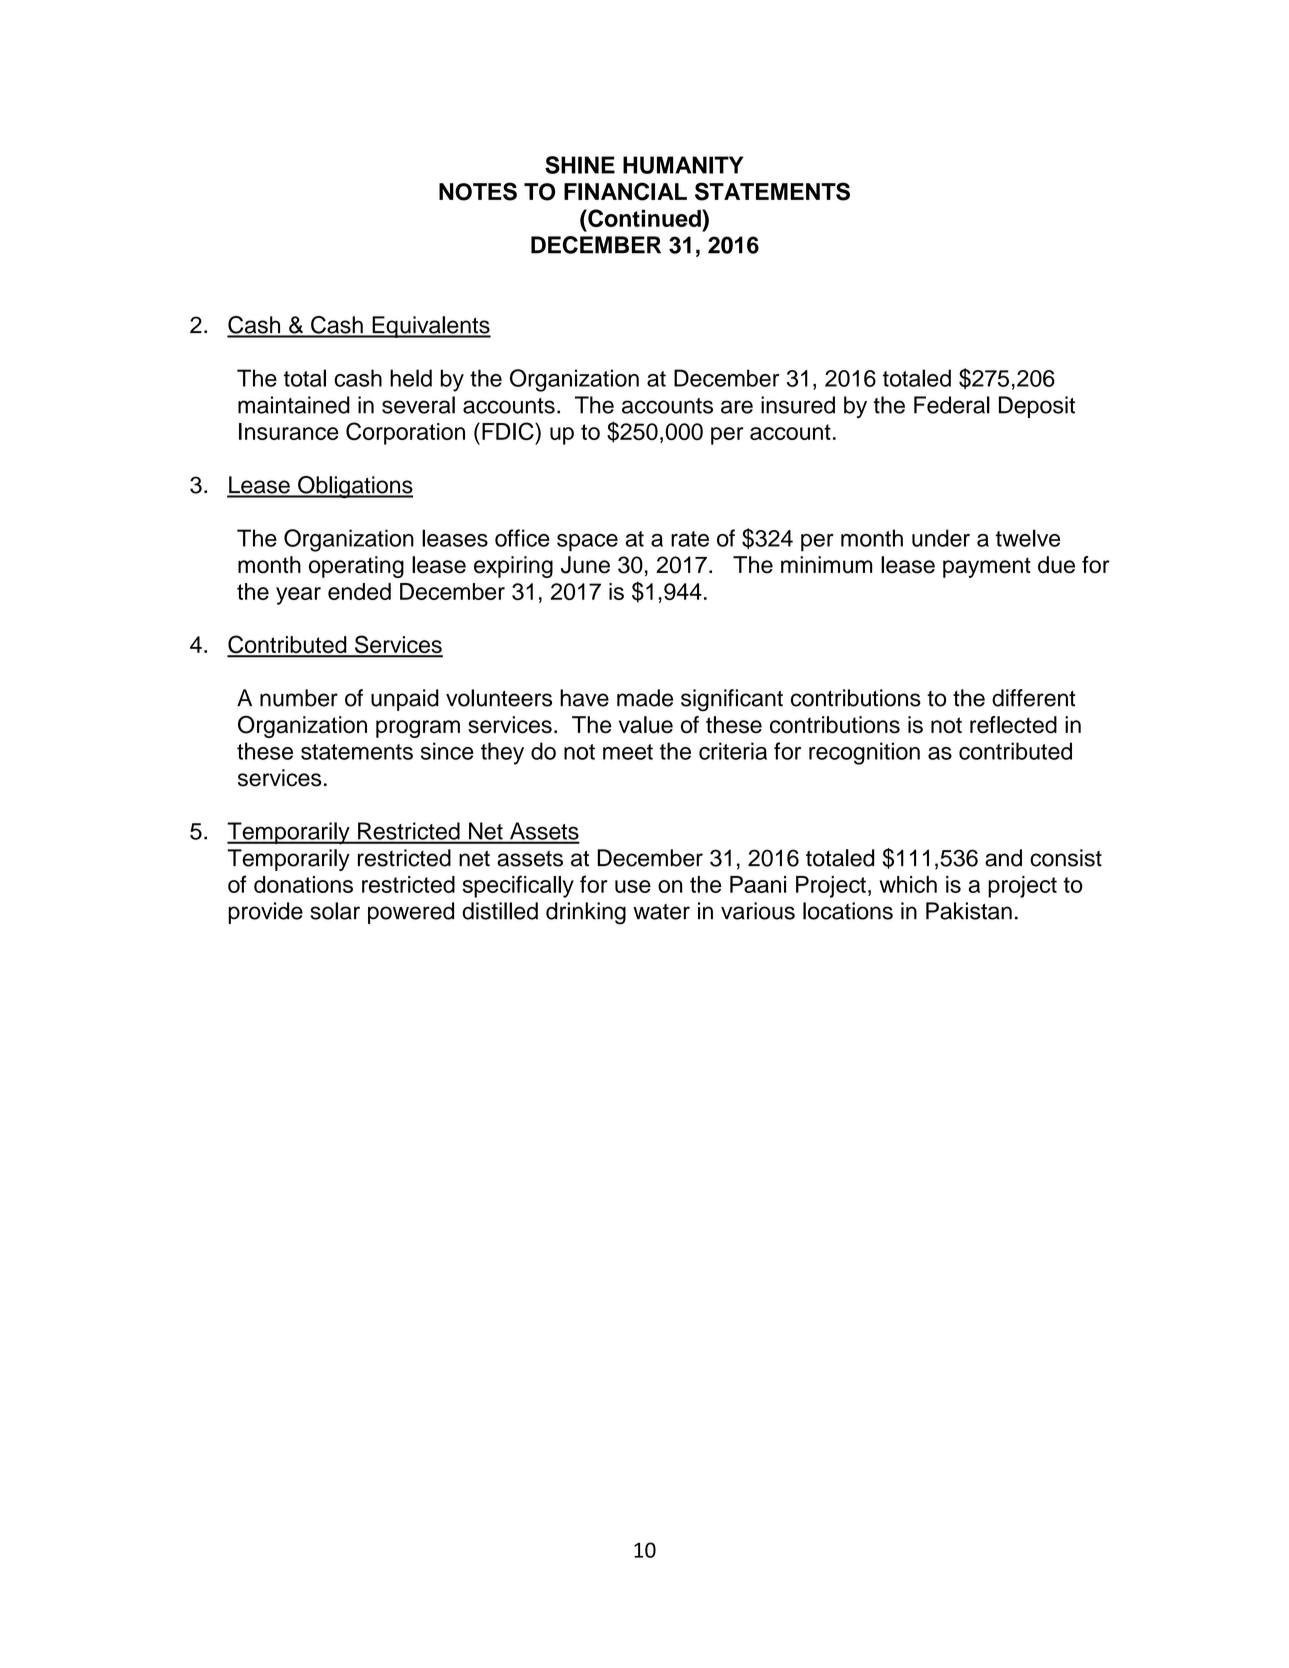 Image resolution: width=1289 pixels, height=1668 pixels. I want to click on HUMANITY, so click(683, 165).
